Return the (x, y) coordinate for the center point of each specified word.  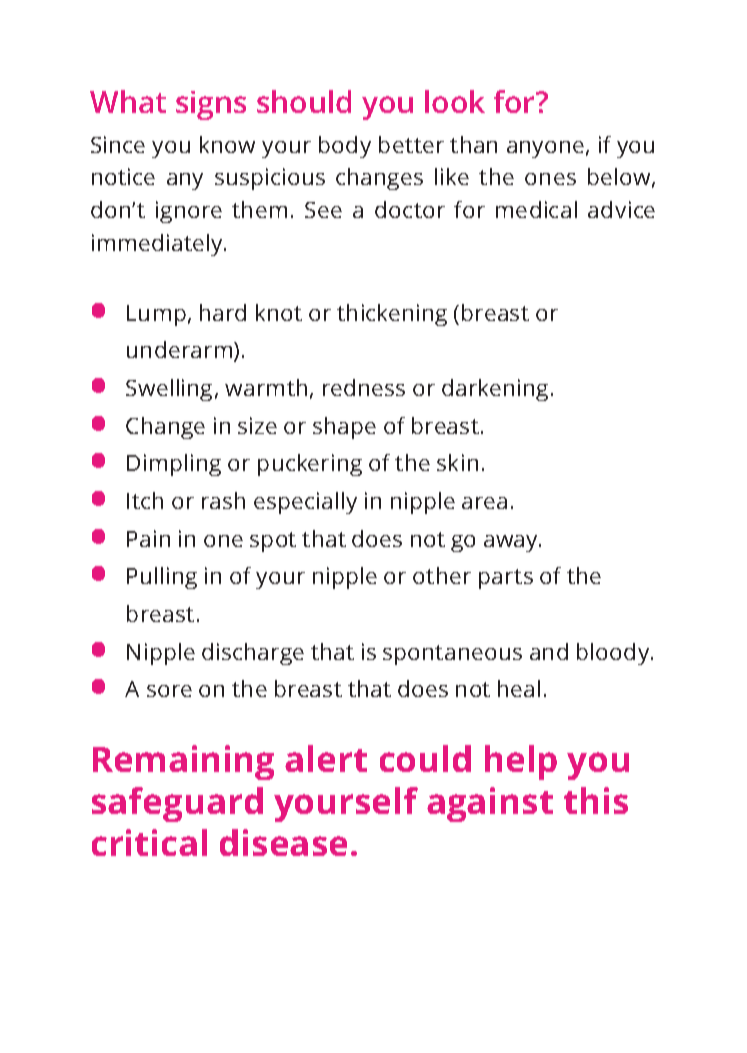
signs (211, 105)
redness (364, 387)
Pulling (162, 578)
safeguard (177, 804)
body (345, 147)
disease (283, 842)
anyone (545, 149)
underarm (181, 351)
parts (506, 579)
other (442, 575)
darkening (495, 390)
